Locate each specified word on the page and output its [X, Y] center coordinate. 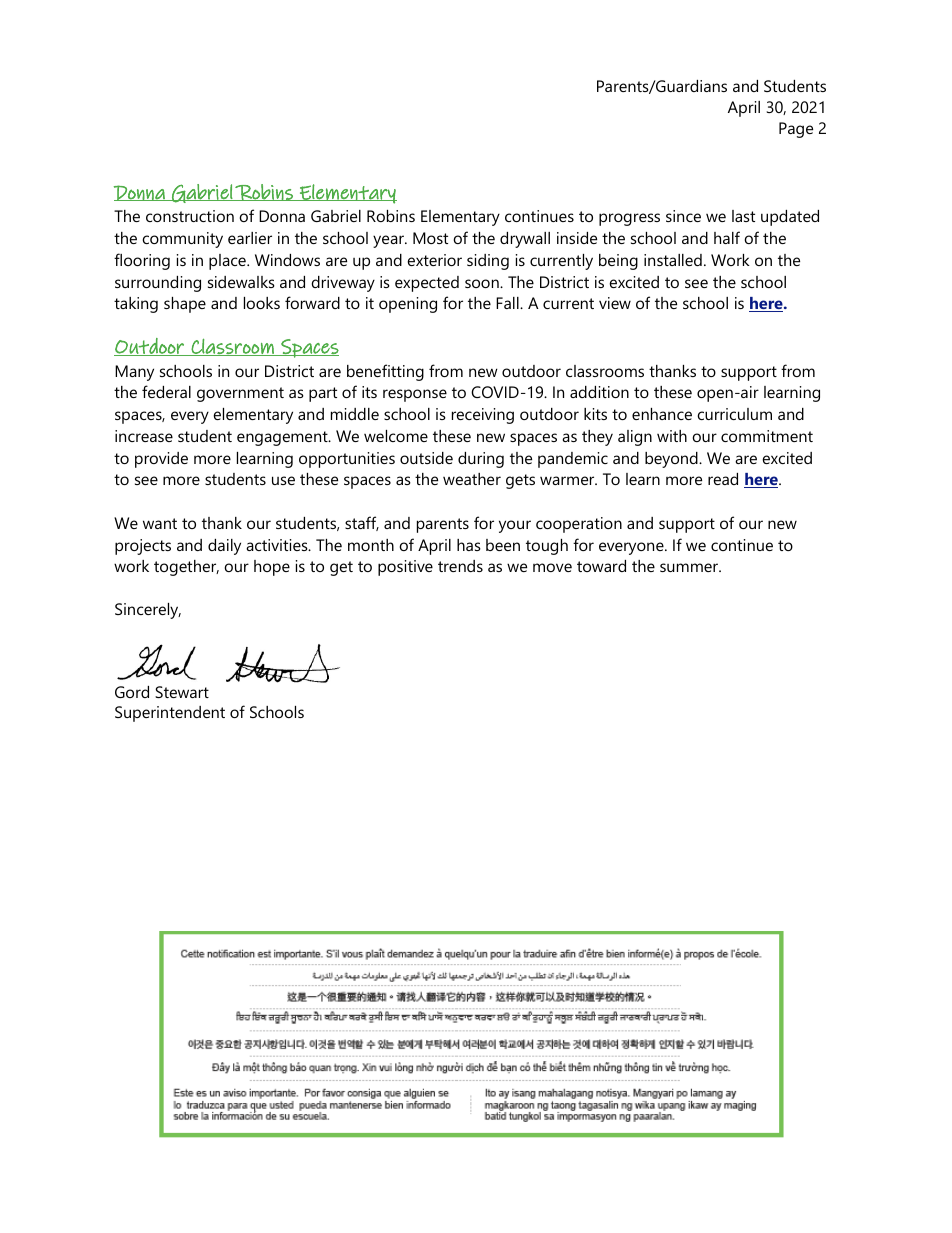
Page [796, 130]
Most [430, 238]
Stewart [182, 692]
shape [185, 305]
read [723, 479]
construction [190, 216]
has [469, 545]
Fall [508, 303]
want [160, 523]
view [615, 303]
